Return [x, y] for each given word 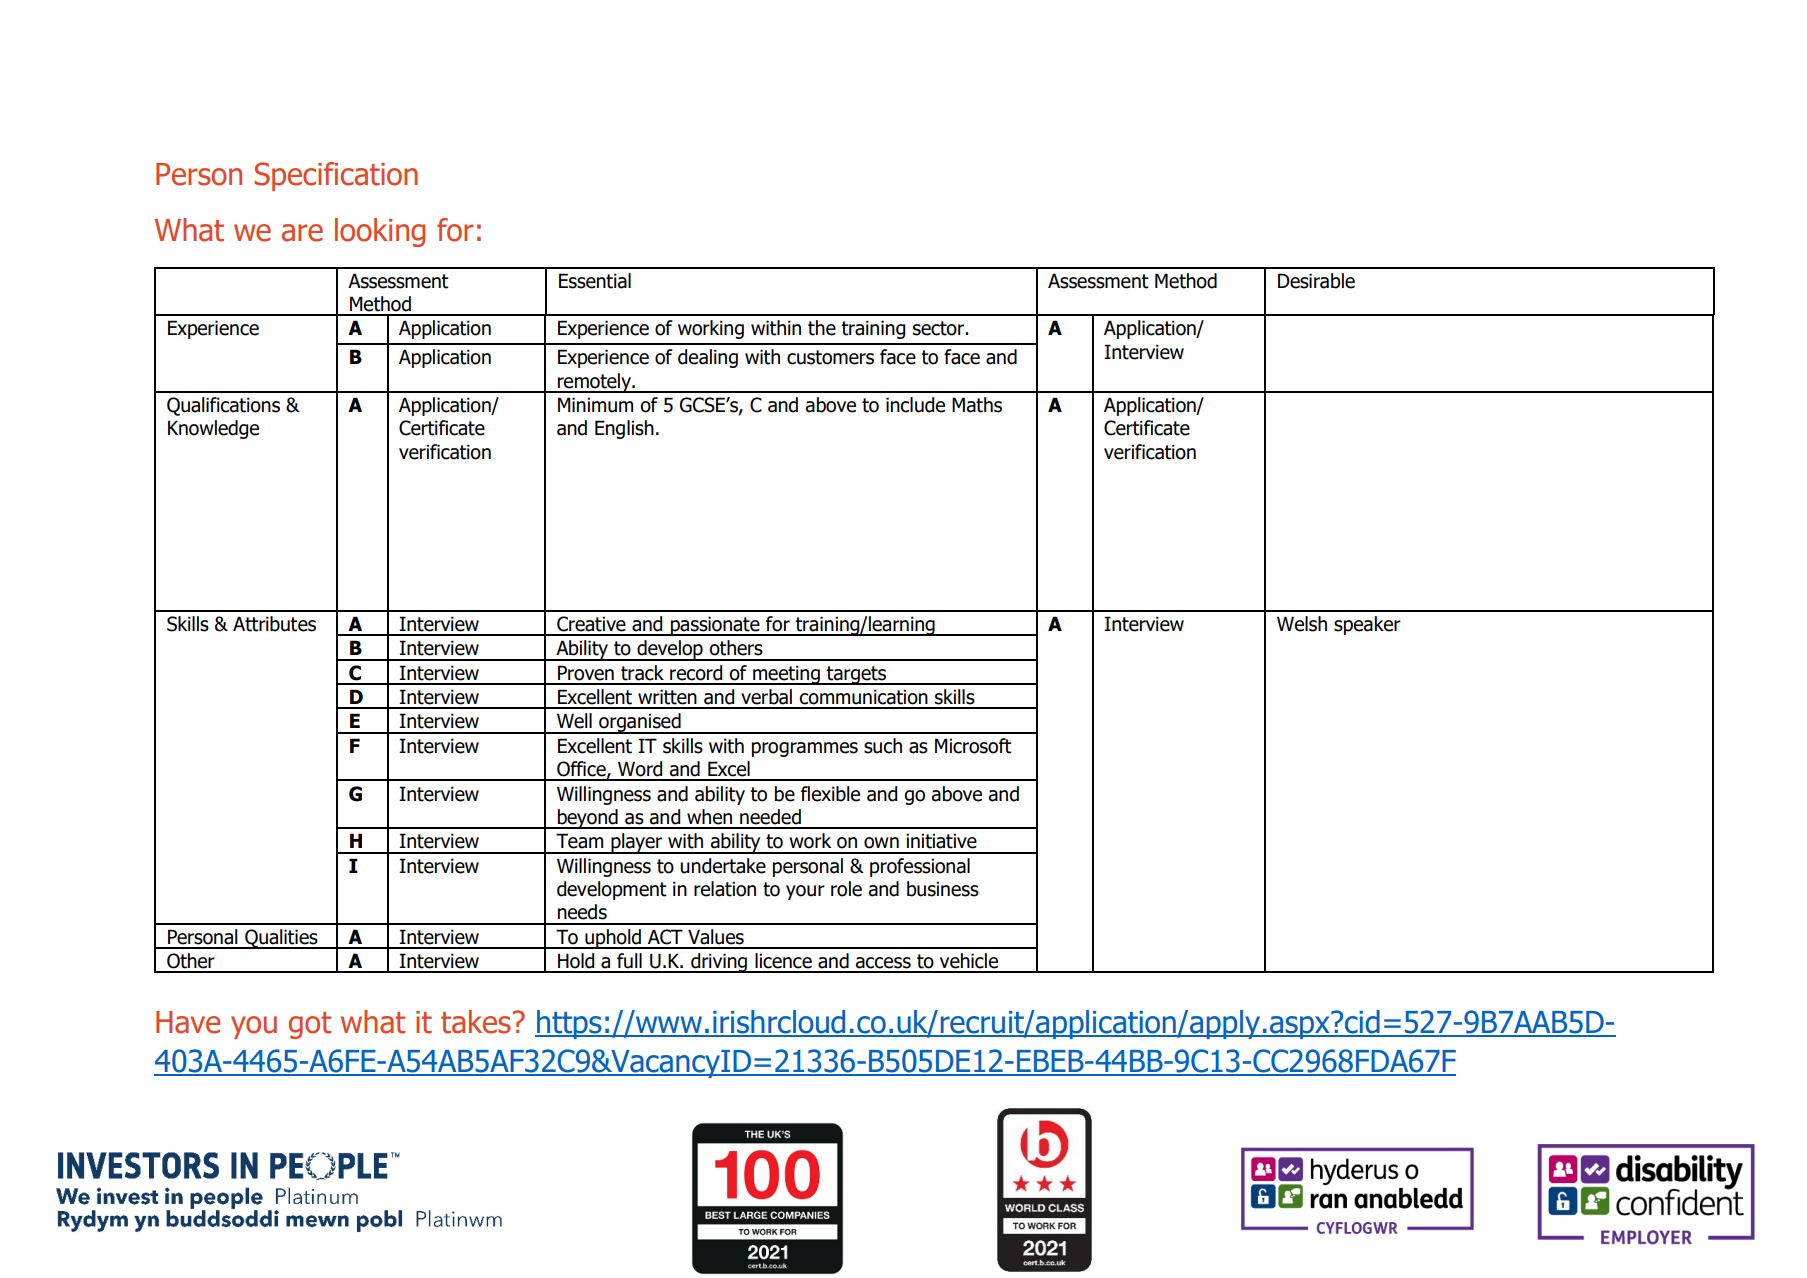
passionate [715, 626]
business [943, 889]
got [310, 1025]
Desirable [1316, 281]
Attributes [274, 624]
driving [719, 963]
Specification [336, 176]
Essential [595, 281]
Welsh [1302, 624]
